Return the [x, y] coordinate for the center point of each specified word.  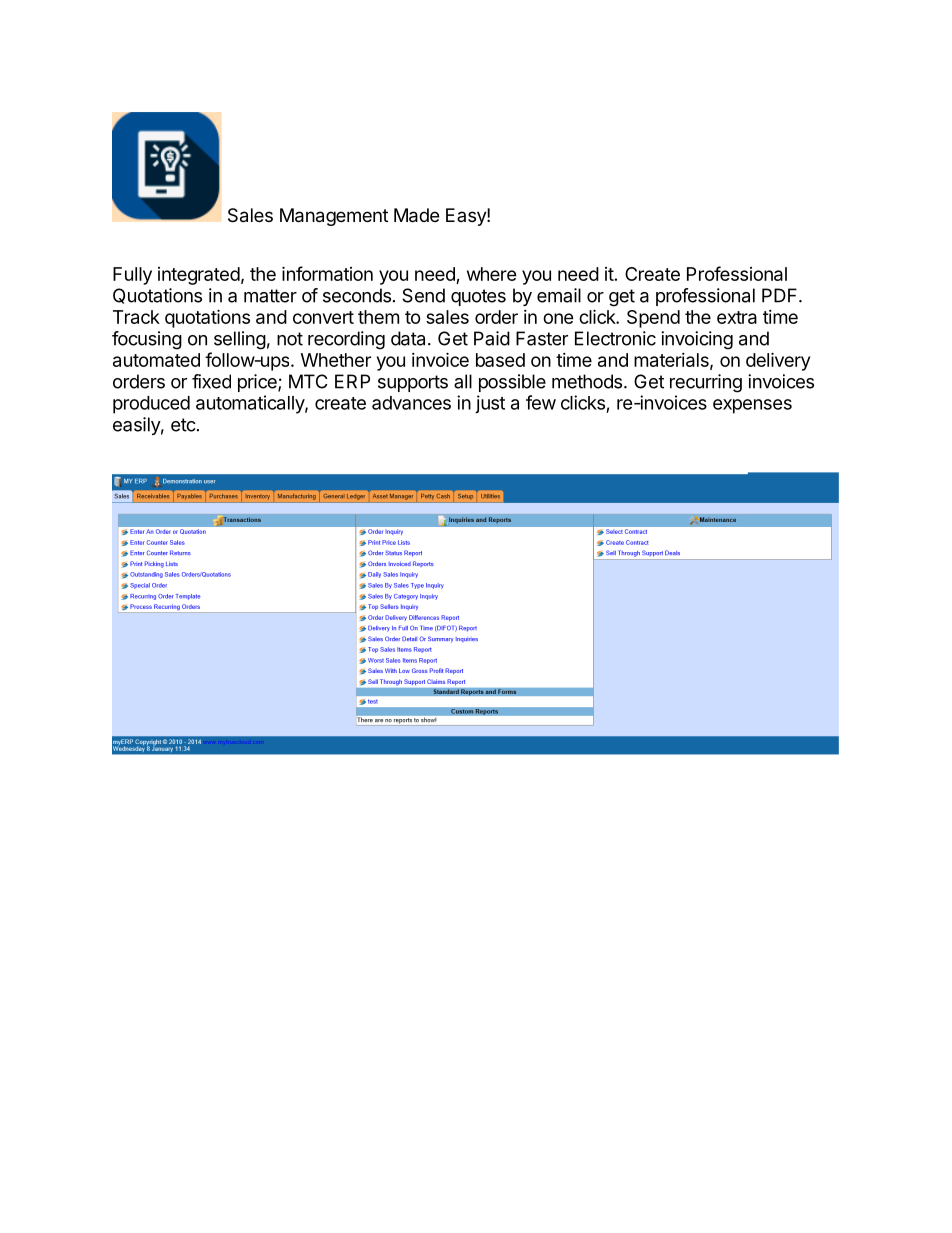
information [327, 273]
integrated [199, 276]
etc [183, 425]
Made [416, 215]
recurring [706, 383]
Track [136, 317]
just [490, 404]
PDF [781, 295]
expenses [752, 406]
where [492, 274]
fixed [211, 381]
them [378, 317]
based [500, 360]
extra [737, 317]
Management [334, 217]
